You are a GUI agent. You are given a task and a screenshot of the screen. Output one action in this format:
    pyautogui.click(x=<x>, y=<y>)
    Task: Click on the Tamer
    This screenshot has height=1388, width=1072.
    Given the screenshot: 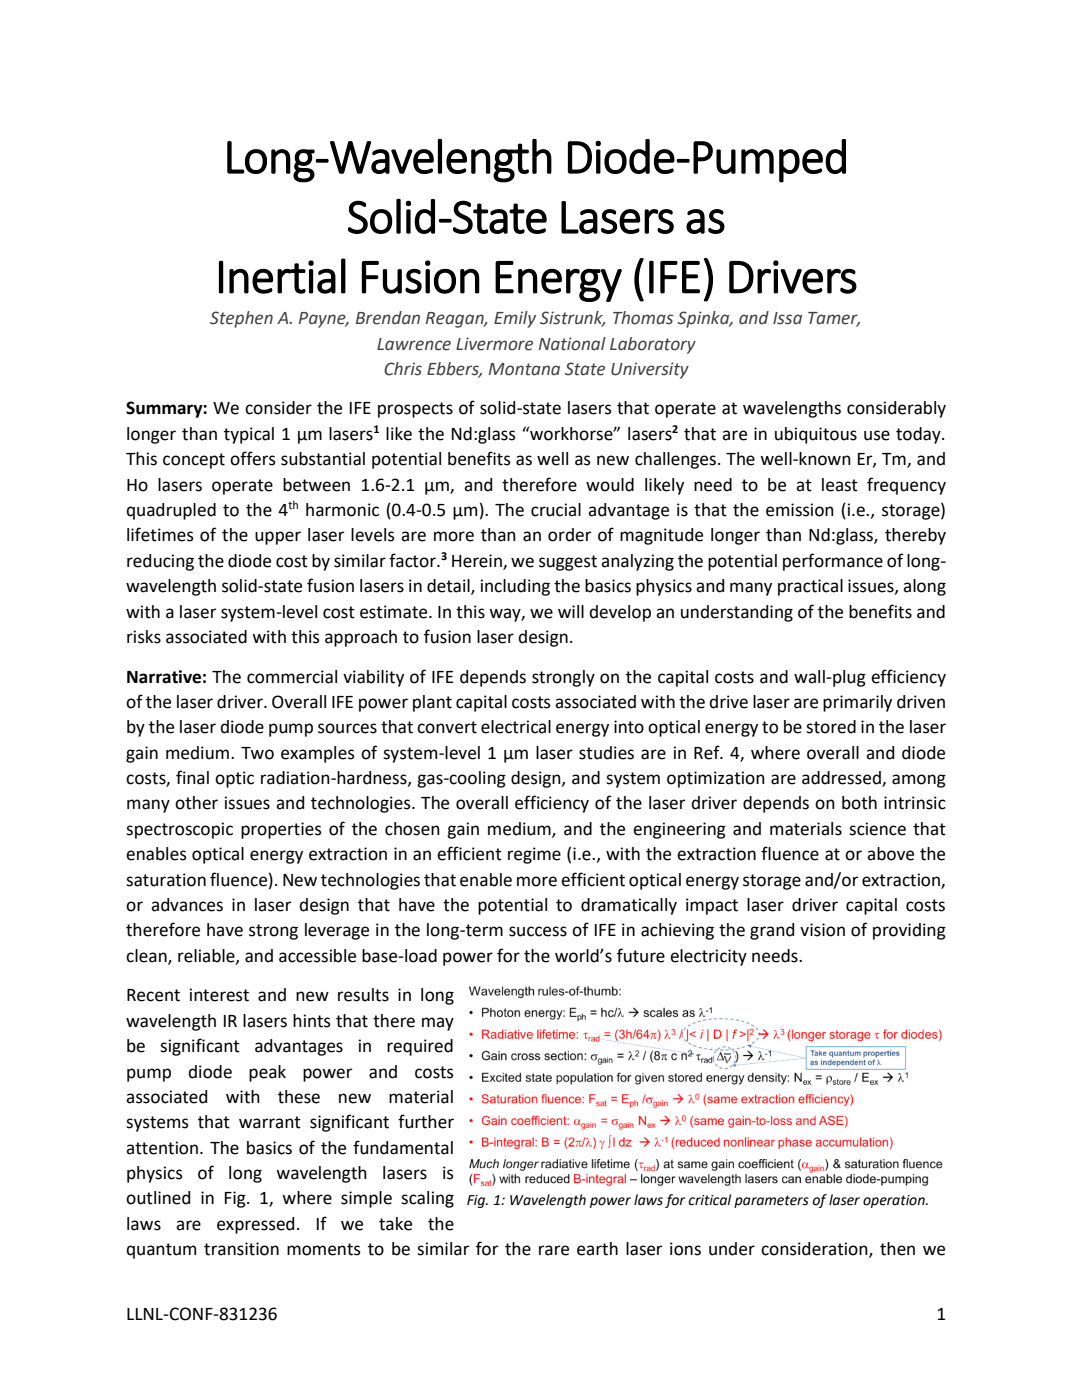 What is the action you would take?
    pyautogui.click(x=834, y=319)
